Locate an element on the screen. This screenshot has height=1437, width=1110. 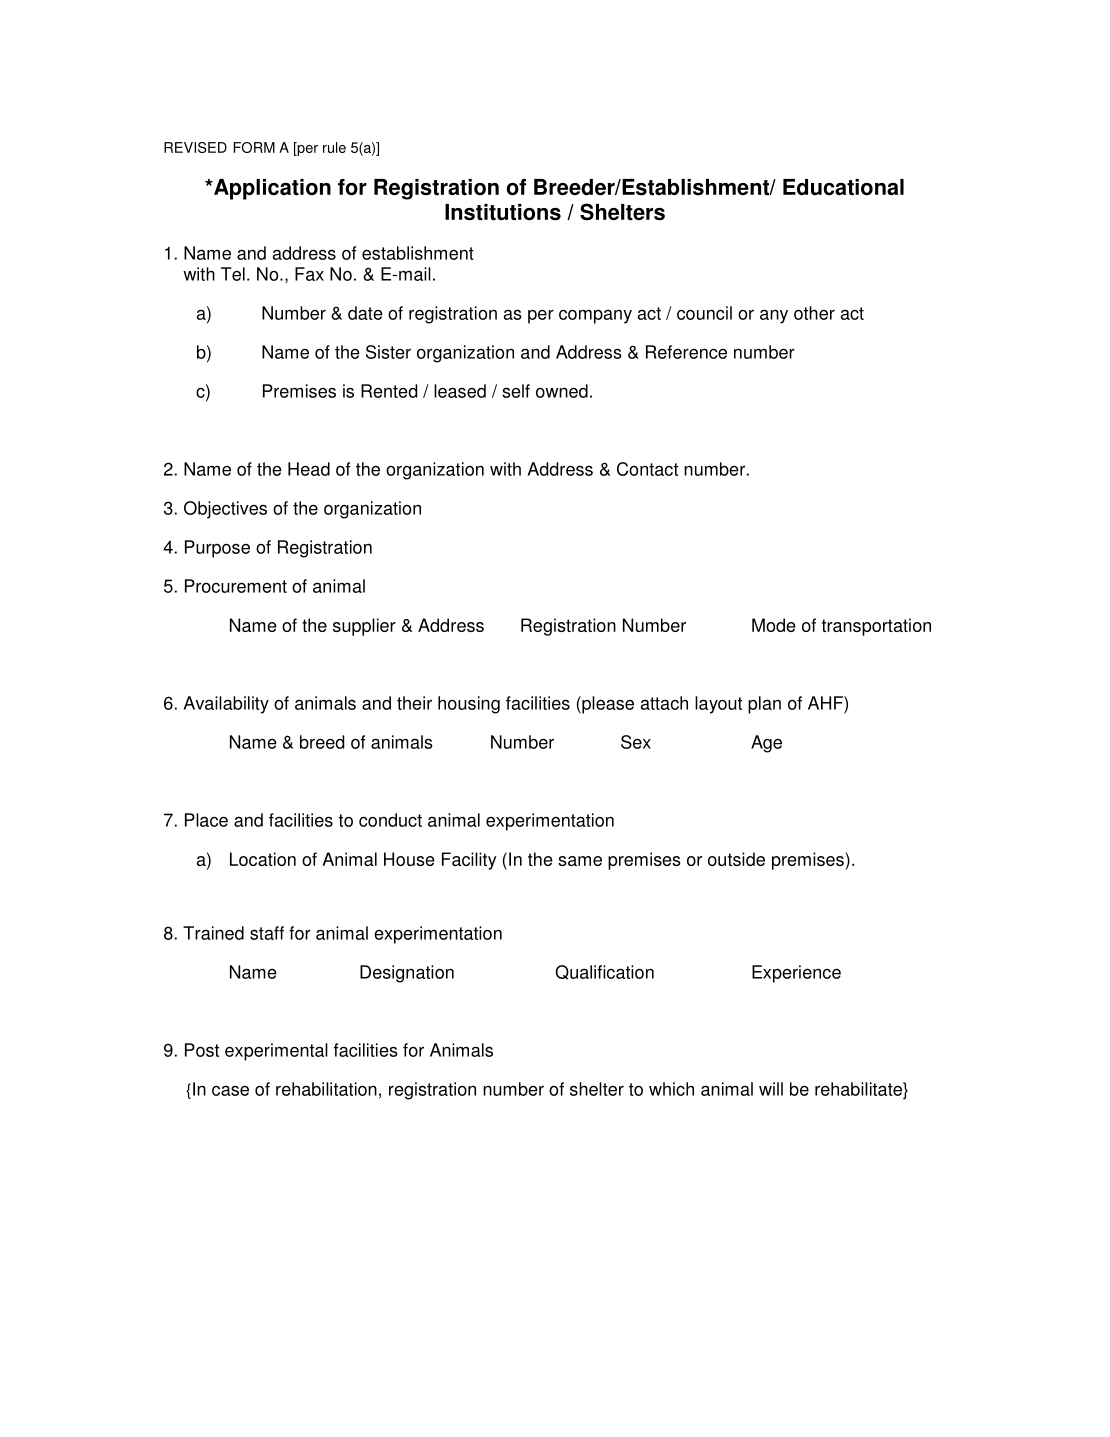
experimental is located at coordinates (276, 1052).
